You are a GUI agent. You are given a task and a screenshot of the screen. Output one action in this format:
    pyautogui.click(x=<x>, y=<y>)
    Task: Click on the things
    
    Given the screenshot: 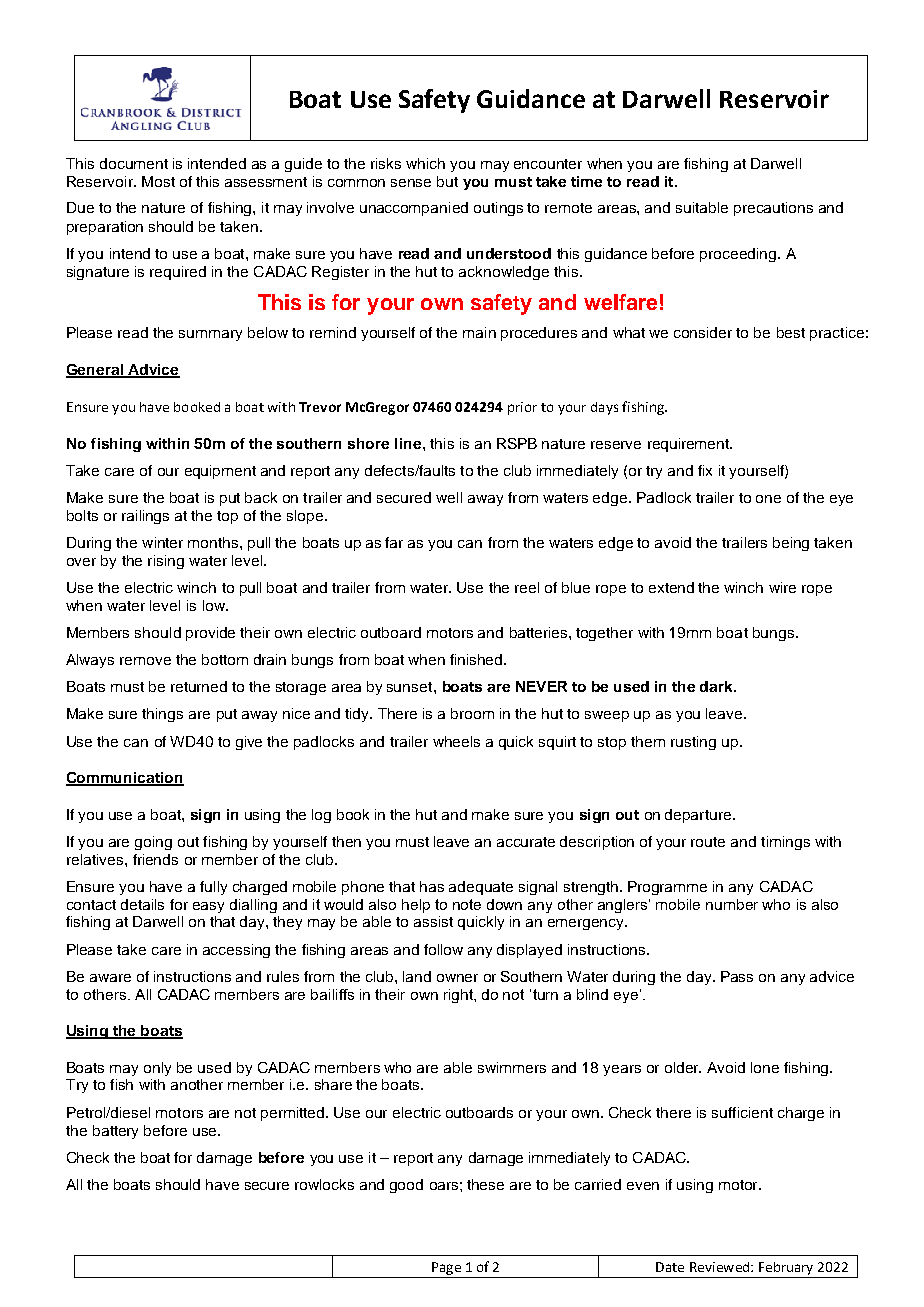 What is the action you would take?
    pyautogui.click(x=162, y=715)
